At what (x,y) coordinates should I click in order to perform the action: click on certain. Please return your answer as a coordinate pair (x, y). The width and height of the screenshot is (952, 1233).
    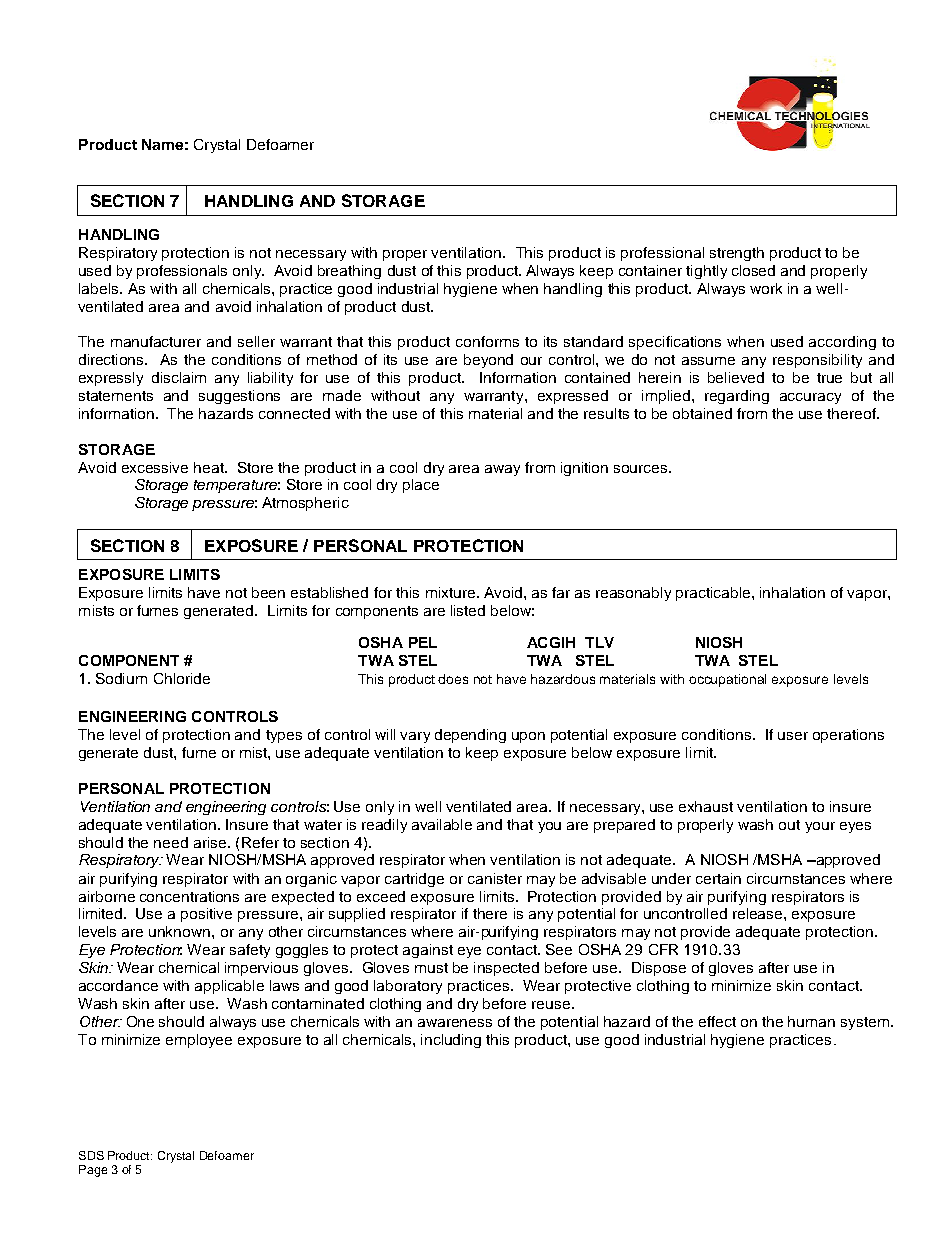
    Looking at the image, I should click on (718, 878).
